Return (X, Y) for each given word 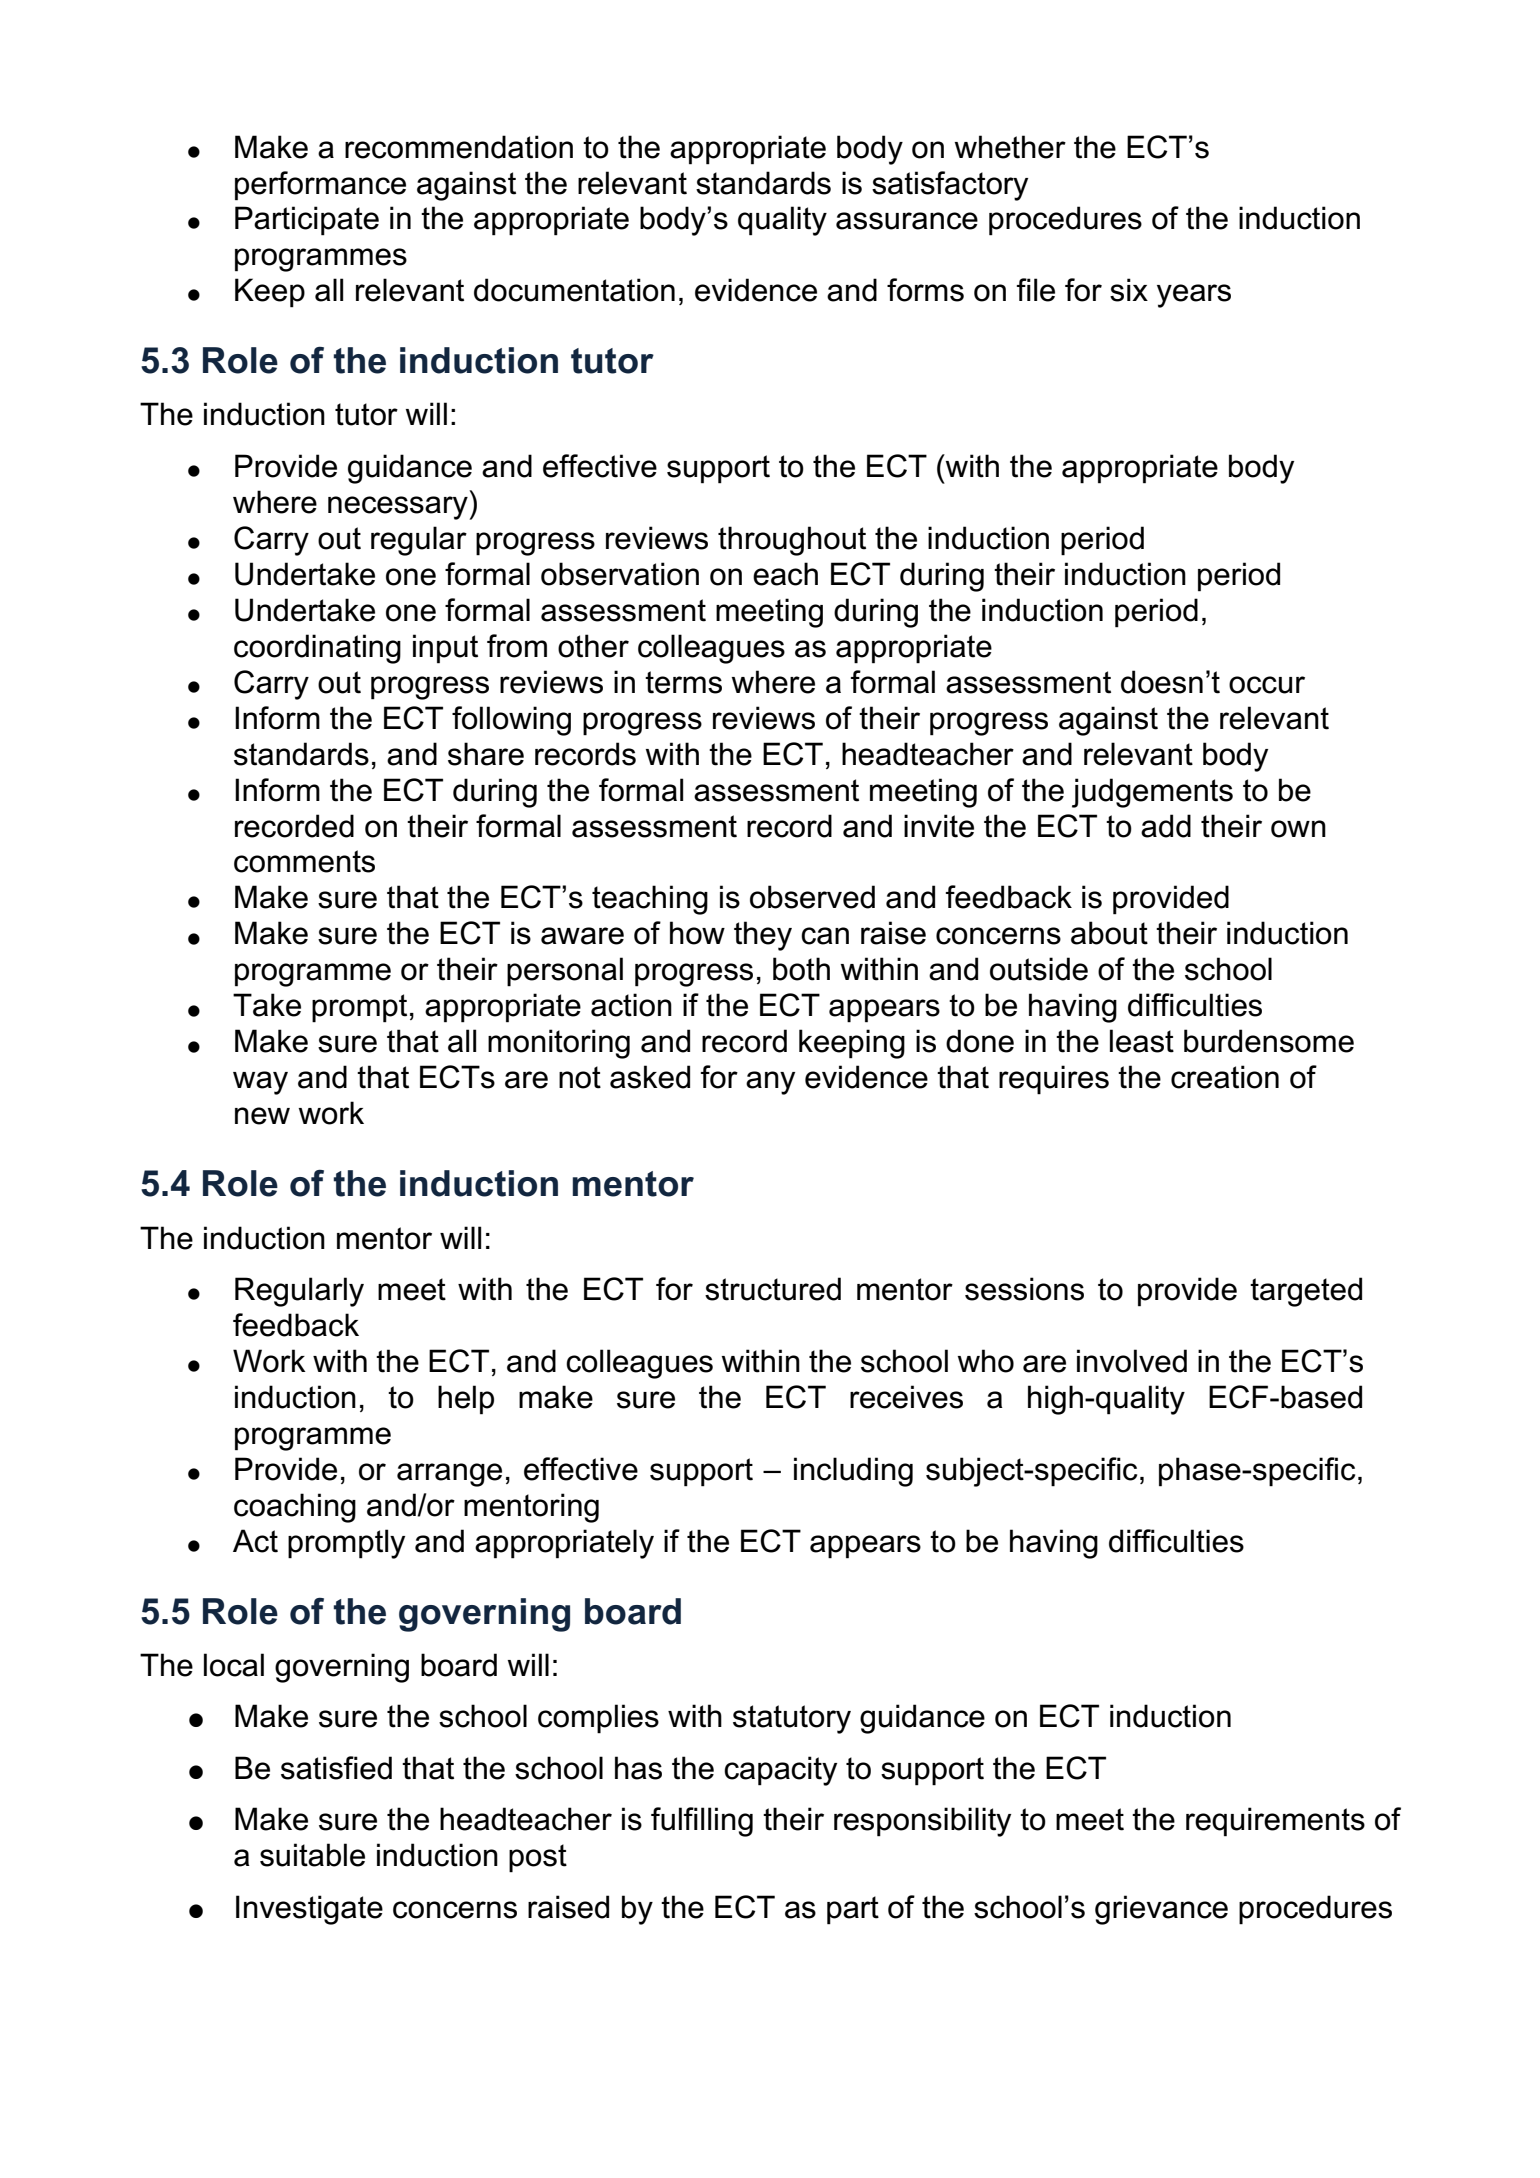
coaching (295, 1508)
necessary (399, 508)
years (1194, 296)
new (262, 1116)
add (1166, 826)
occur (1267, 685)
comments (304, 861)
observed (812, 897)
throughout (792, 541)
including (853, 1472)
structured (773, 1289)
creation (1225, 1077)
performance (320, 186)
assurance (907, 221)
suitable (312, 1855)
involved (1132, 1361)
